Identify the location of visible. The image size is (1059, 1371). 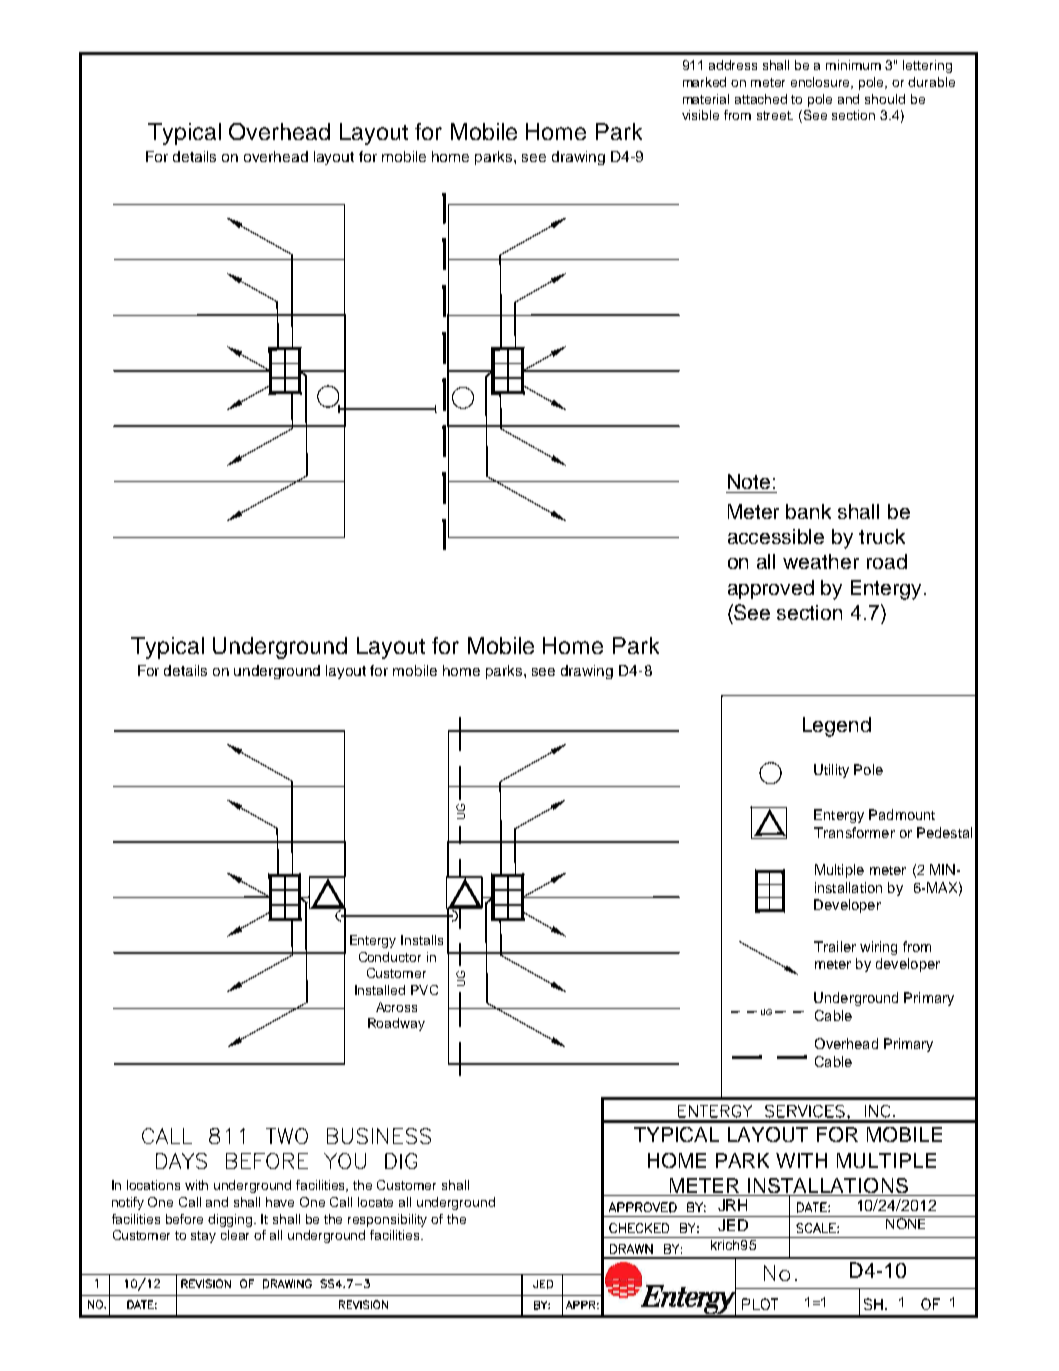
(700, 115).
